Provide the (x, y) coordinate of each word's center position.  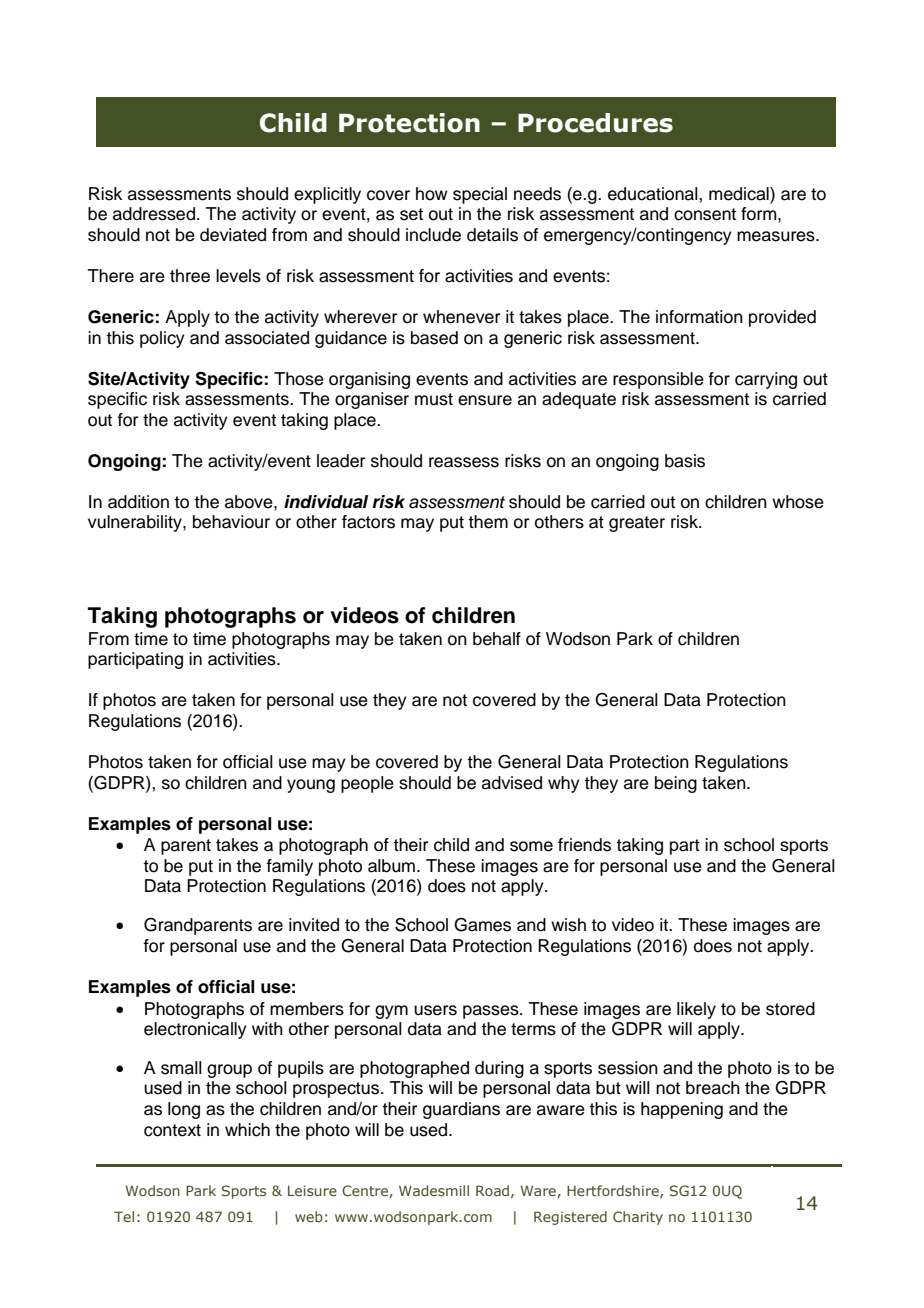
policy (162, 339)
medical (740, 194)
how (432, 194)
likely (696, 1010)
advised (512, 783)
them (488, 522)
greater (637, 524)
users (435, 1010)
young (311, 786)
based (434, 338)
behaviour (231, 522)
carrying (766, 380)
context (172, 1130)
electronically (195, 1030)
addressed (154, 214)
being (676, 784)
